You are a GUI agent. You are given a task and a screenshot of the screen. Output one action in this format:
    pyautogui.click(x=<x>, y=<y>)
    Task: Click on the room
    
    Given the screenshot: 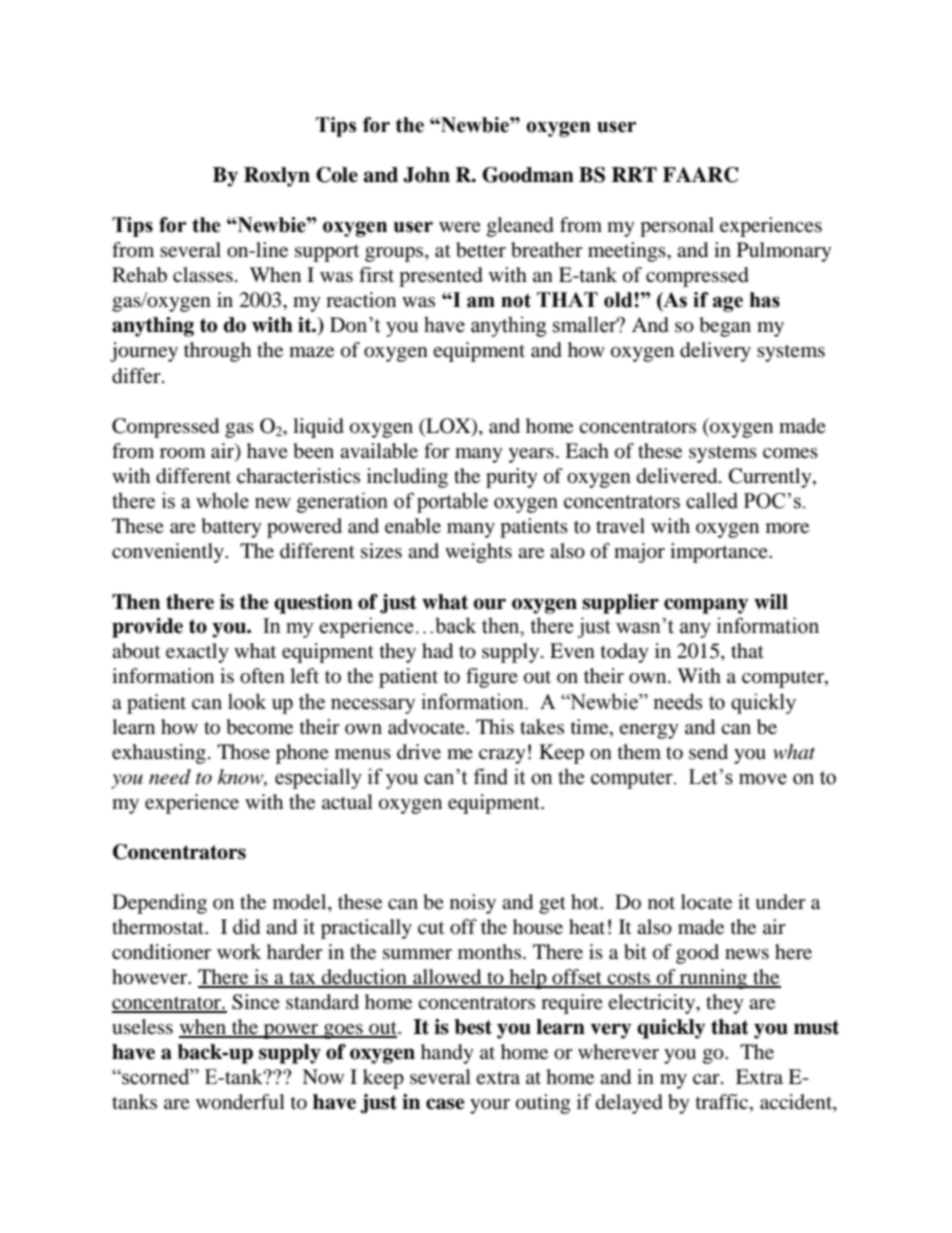 What is the action you would take?
    pyautogui.click(x=183, y=453)
